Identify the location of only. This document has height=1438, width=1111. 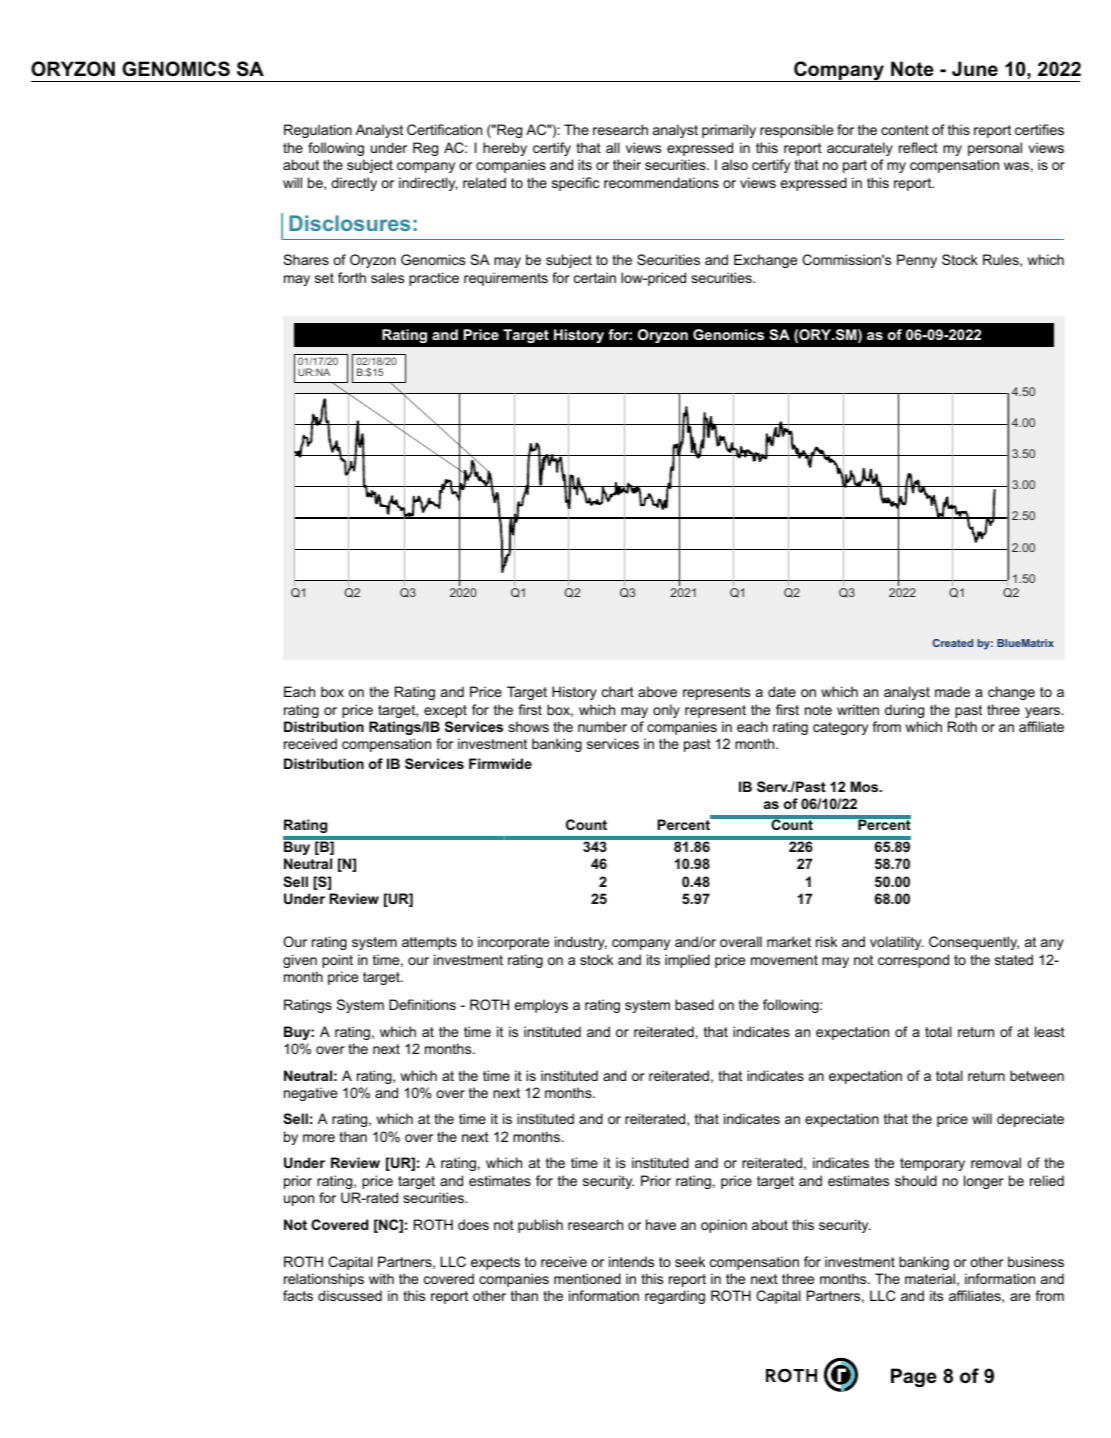
(666, 711).
